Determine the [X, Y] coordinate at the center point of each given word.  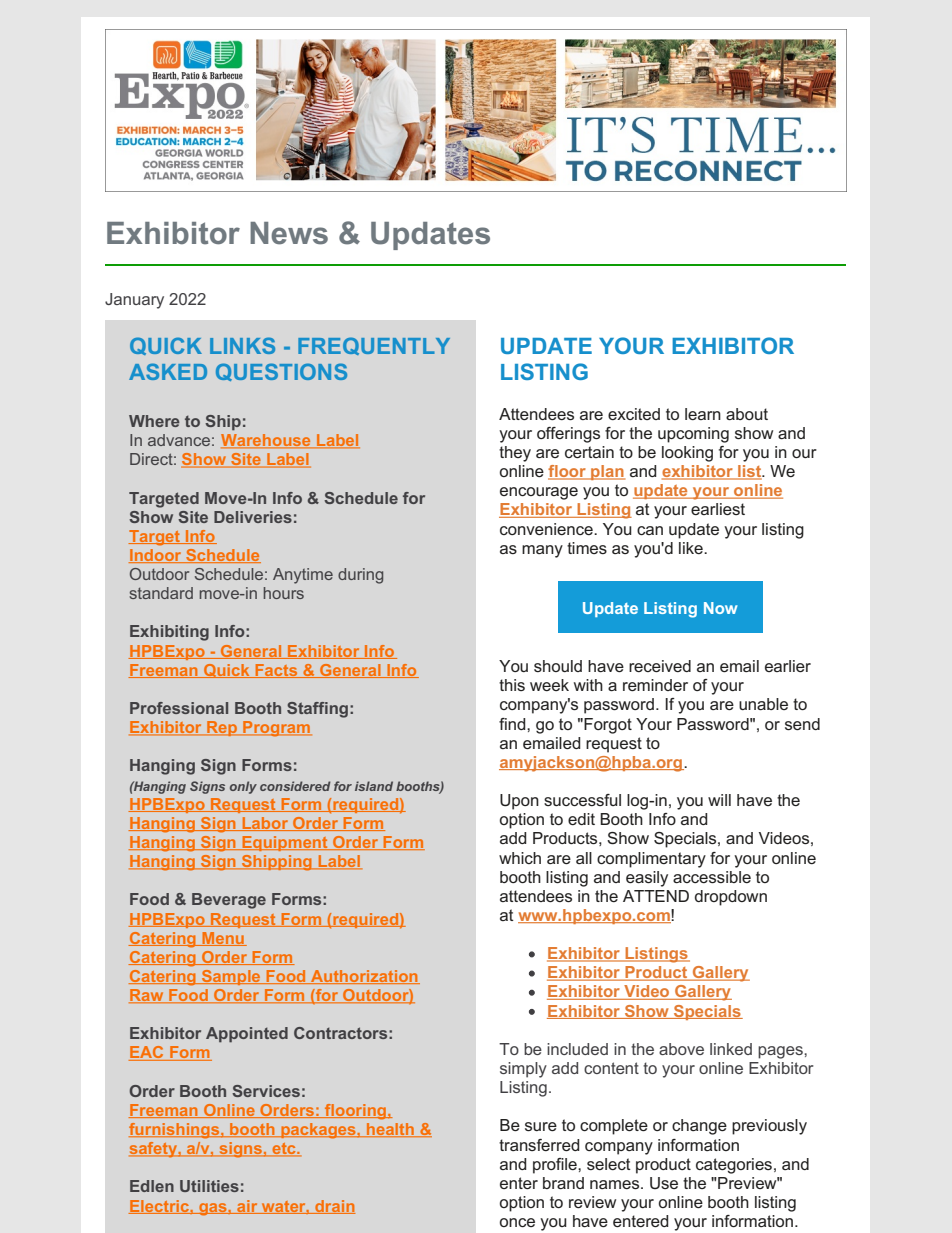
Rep [222, 728]
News [289, 233]
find [513, 724]
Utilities [209, 1186]
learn [703, 414]
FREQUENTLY [374, 346]
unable [763, 704]
